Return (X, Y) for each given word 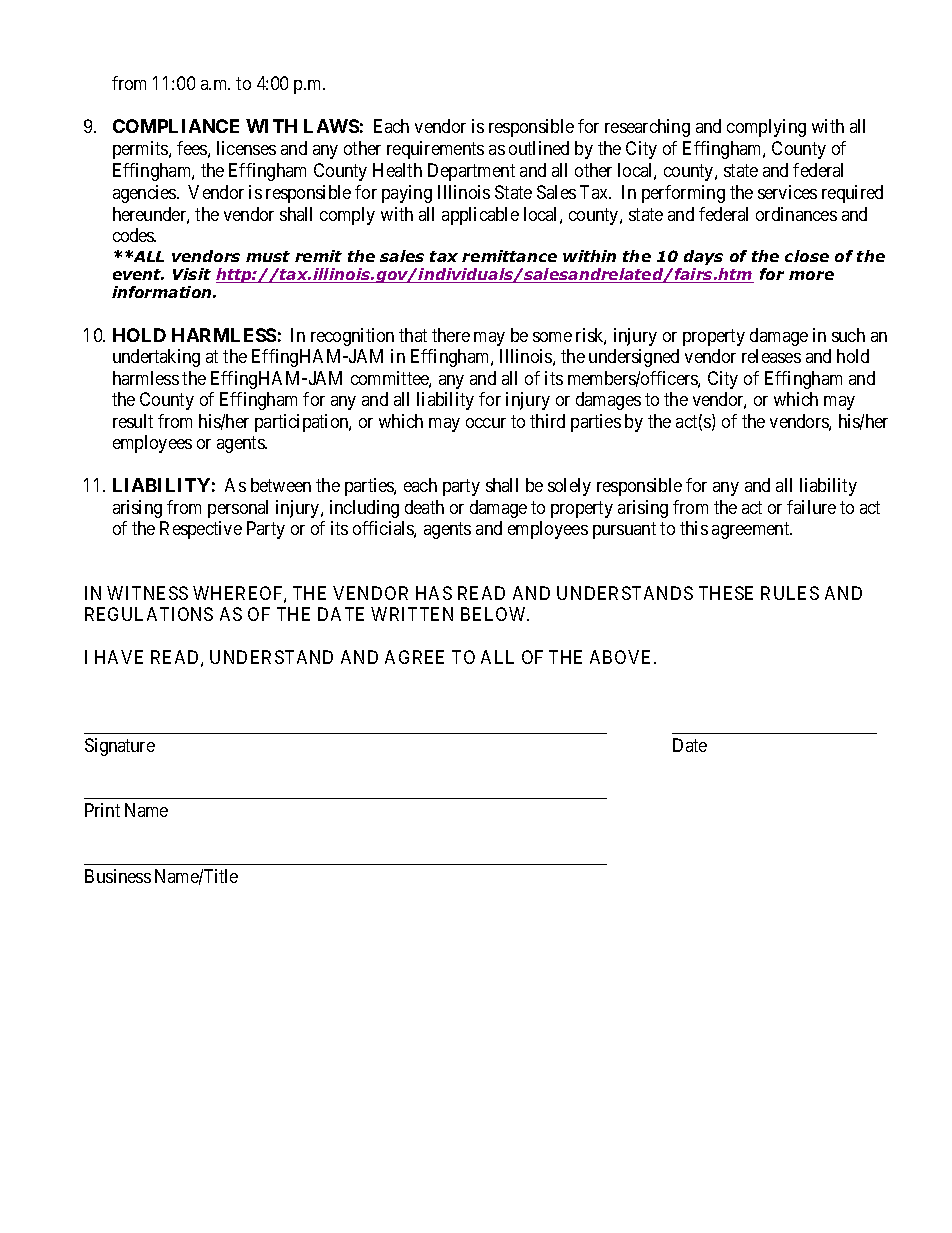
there (451, 335)
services (787, 192)
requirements (435, 150)
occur (486, 423)
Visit (192, 274)
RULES (790, 593)
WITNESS (147, 593)
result (133, 421)
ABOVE (622, 657)
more (811, 275)
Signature (120, 747)
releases (771, 356)
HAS (434, 593)
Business (118, 876)
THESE (726, 593)
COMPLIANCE (176, 126)
